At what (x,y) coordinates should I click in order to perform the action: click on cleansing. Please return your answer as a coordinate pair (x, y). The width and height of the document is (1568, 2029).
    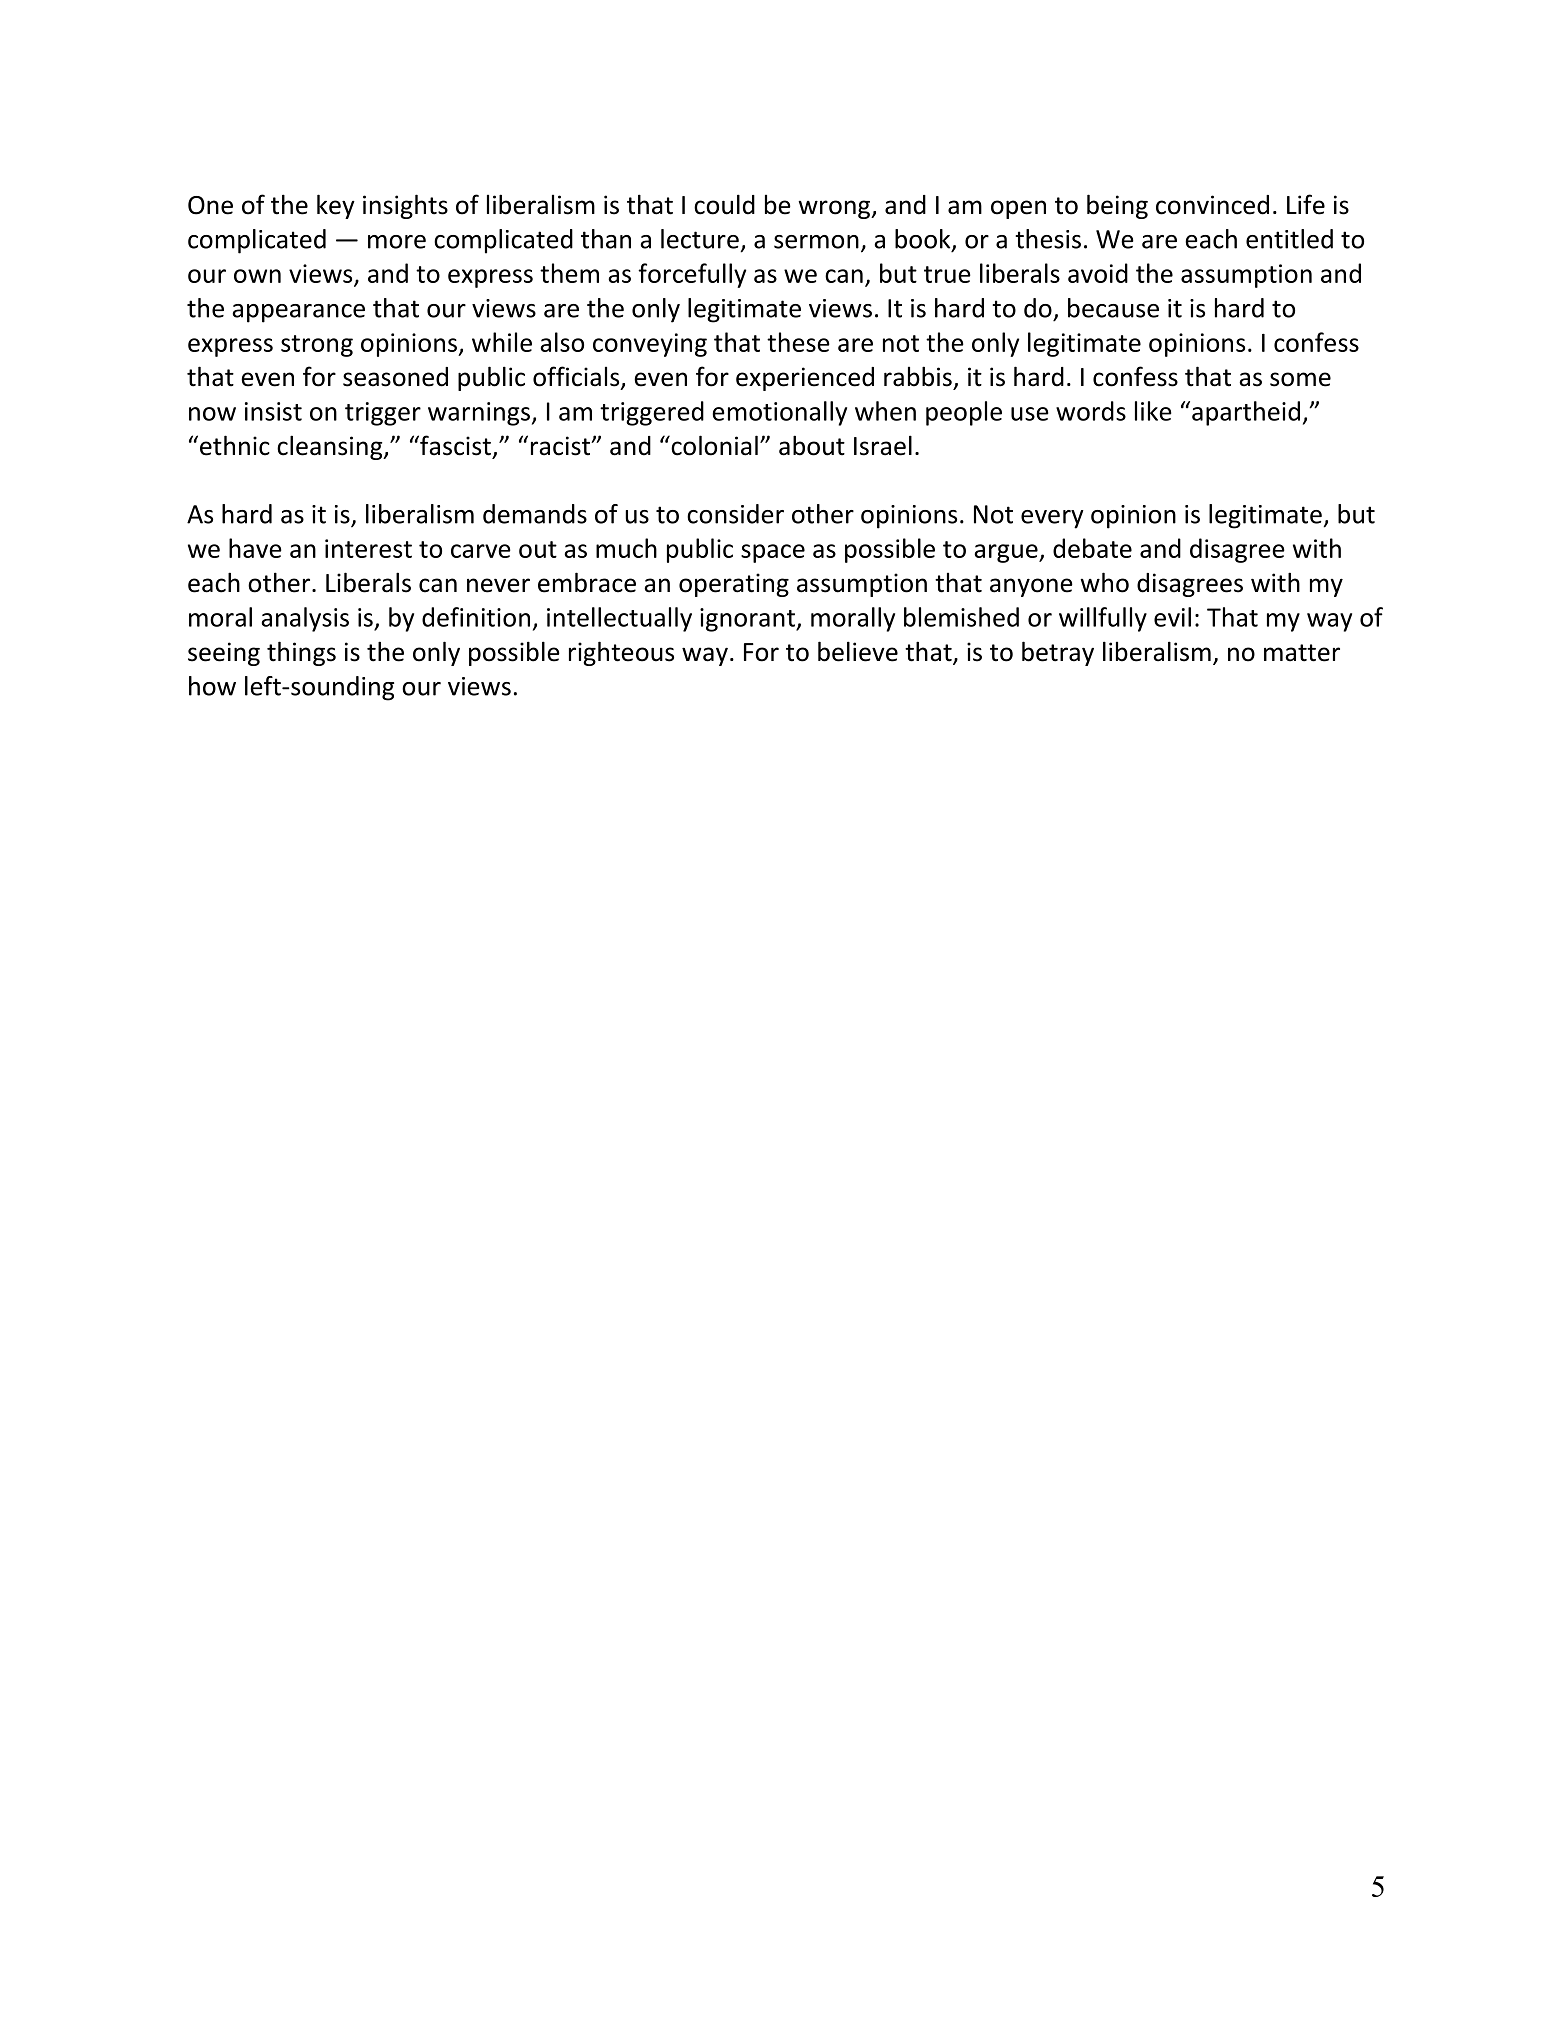
    Looking at the image, I should click on (331, 447).
